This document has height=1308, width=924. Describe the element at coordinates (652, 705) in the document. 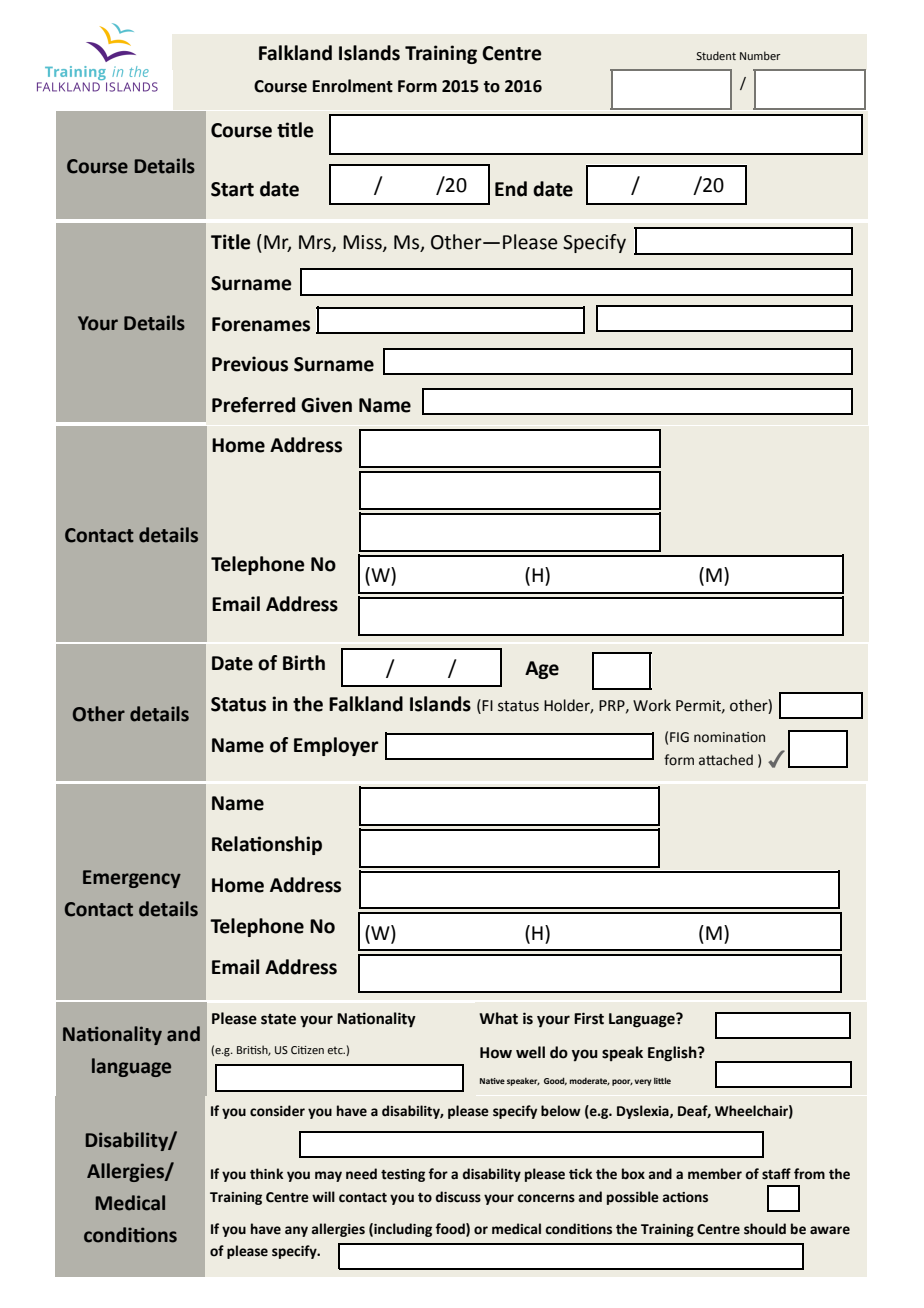

I see `Work` at that location.
